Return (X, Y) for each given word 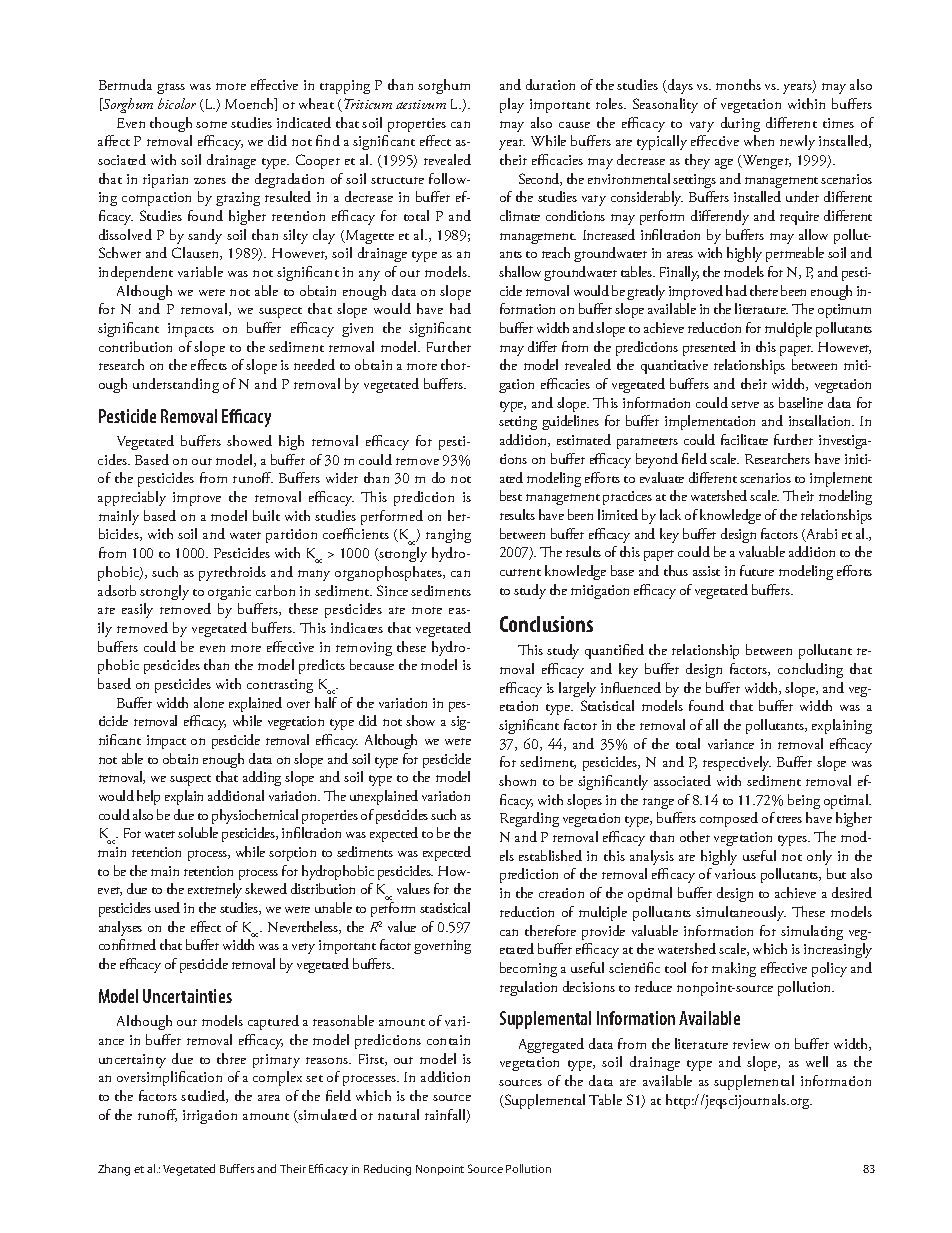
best (511, 495)
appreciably (132, 498)
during (740, 124)
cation (204, 1077)
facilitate (744, 439)
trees (789, 819)
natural (398, 1114)
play (512, 105)
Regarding (529, 819)
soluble (198, 832)
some (211, 124)
